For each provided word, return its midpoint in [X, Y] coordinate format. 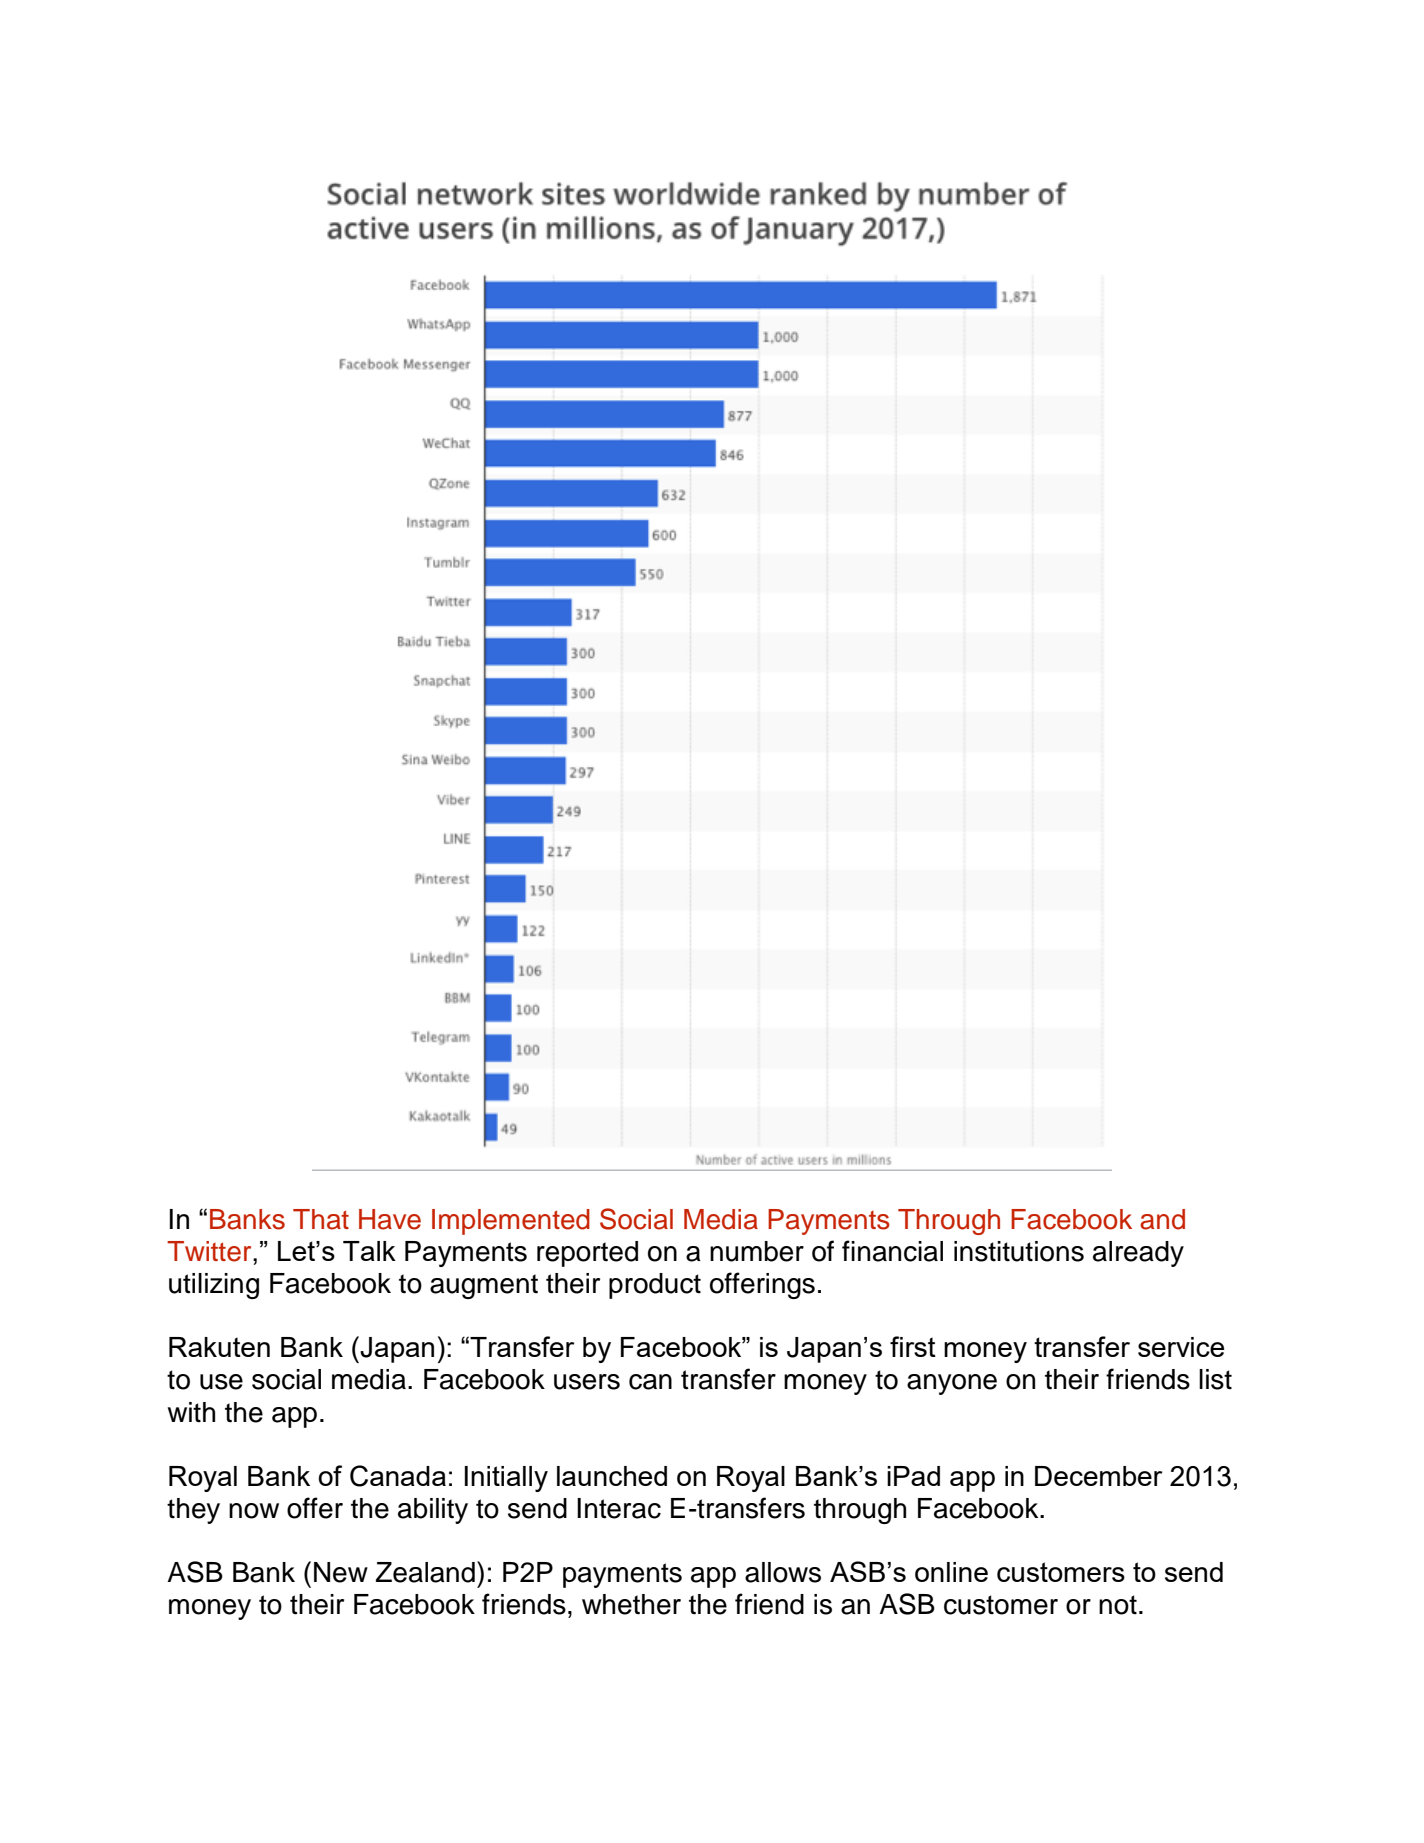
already [1138, 1254]
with [191, 1412]
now [254, 1511]
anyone [952, 1384]
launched [612, 1476]
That [321, 1219]
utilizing [214, 1286]
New [341, 1572]
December [1098, 1476]
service [1181, 1347]
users [587, 1382]
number [757, 1251]
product [655, 1286]
